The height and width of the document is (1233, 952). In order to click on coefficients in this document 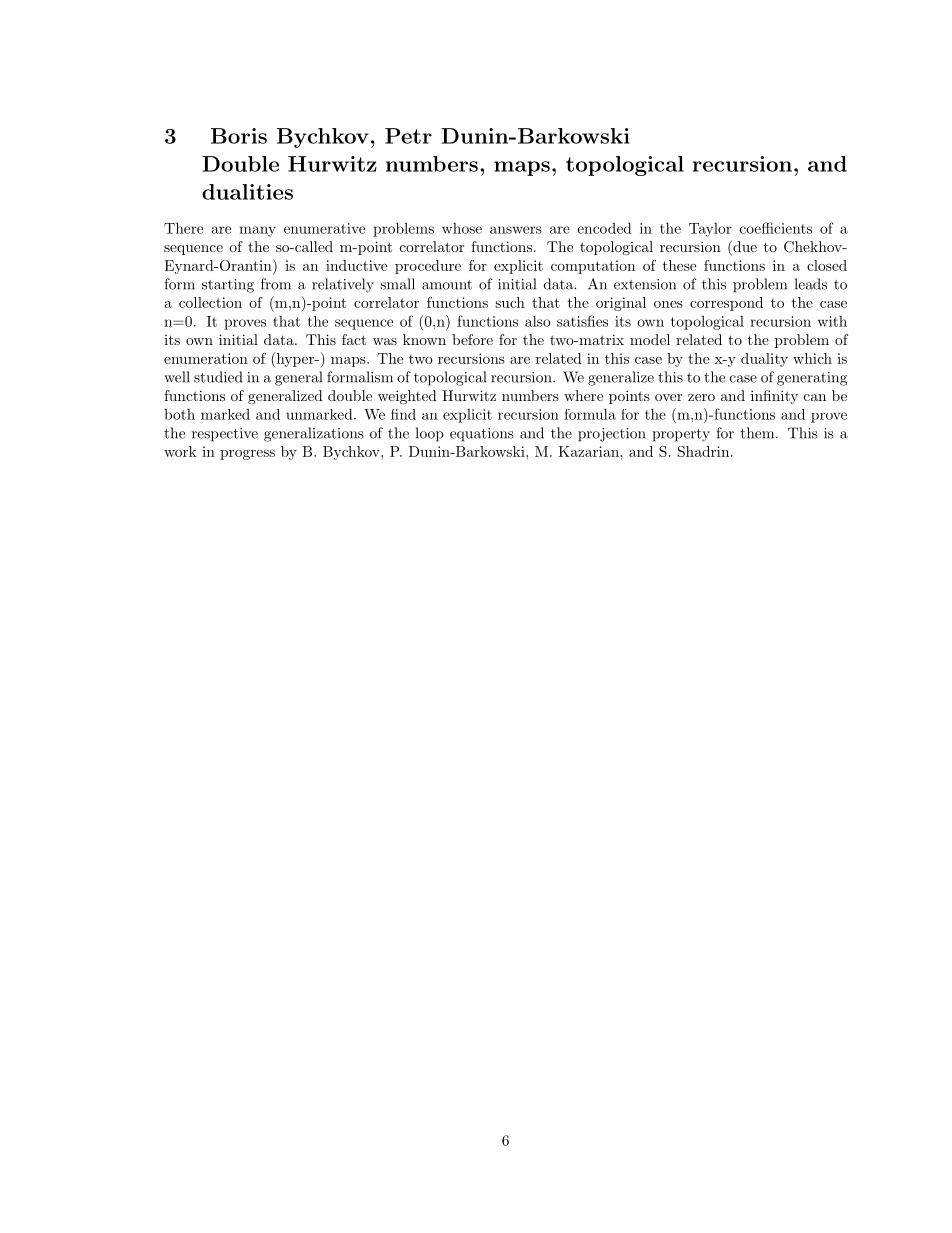, I will do `click(776, 228)`.
